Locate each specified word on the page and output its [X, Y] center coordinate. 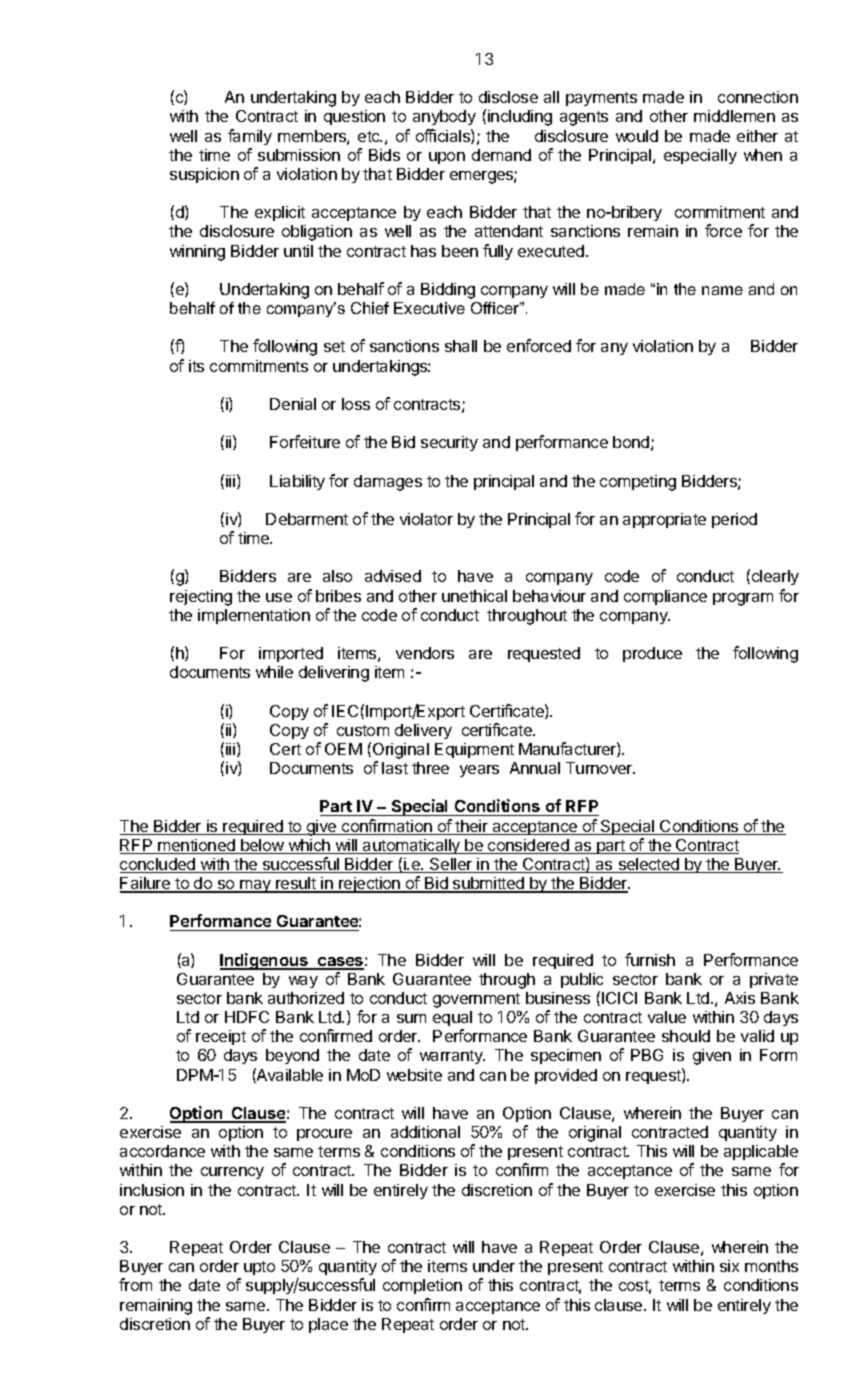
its [196, 366]
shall [461, 346]
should [686, 1036]
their [472, 827]
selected [648, 865]
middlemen [734, 116]
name [722, 290]
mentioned [196, 846]
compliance [665, 597]
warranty [452, 1057]
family [250, 137]
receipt [221, 1037]
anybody [444, 117]
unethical [474, 596]
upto [259, 1268]
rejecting [201, 598]
